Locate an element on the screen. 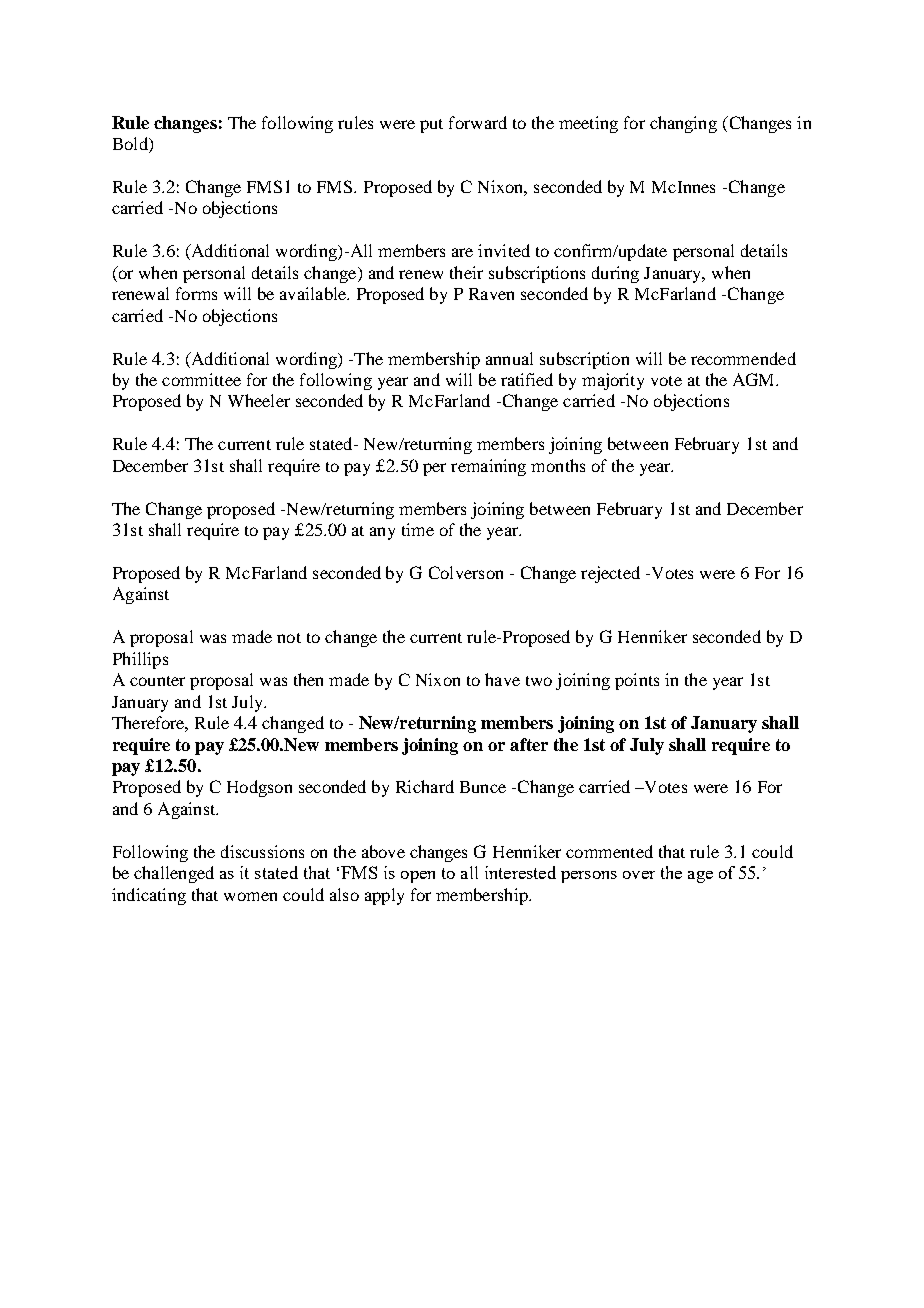 The image size is (924, 1308). Phillips is located at coordinates (140, 660).
